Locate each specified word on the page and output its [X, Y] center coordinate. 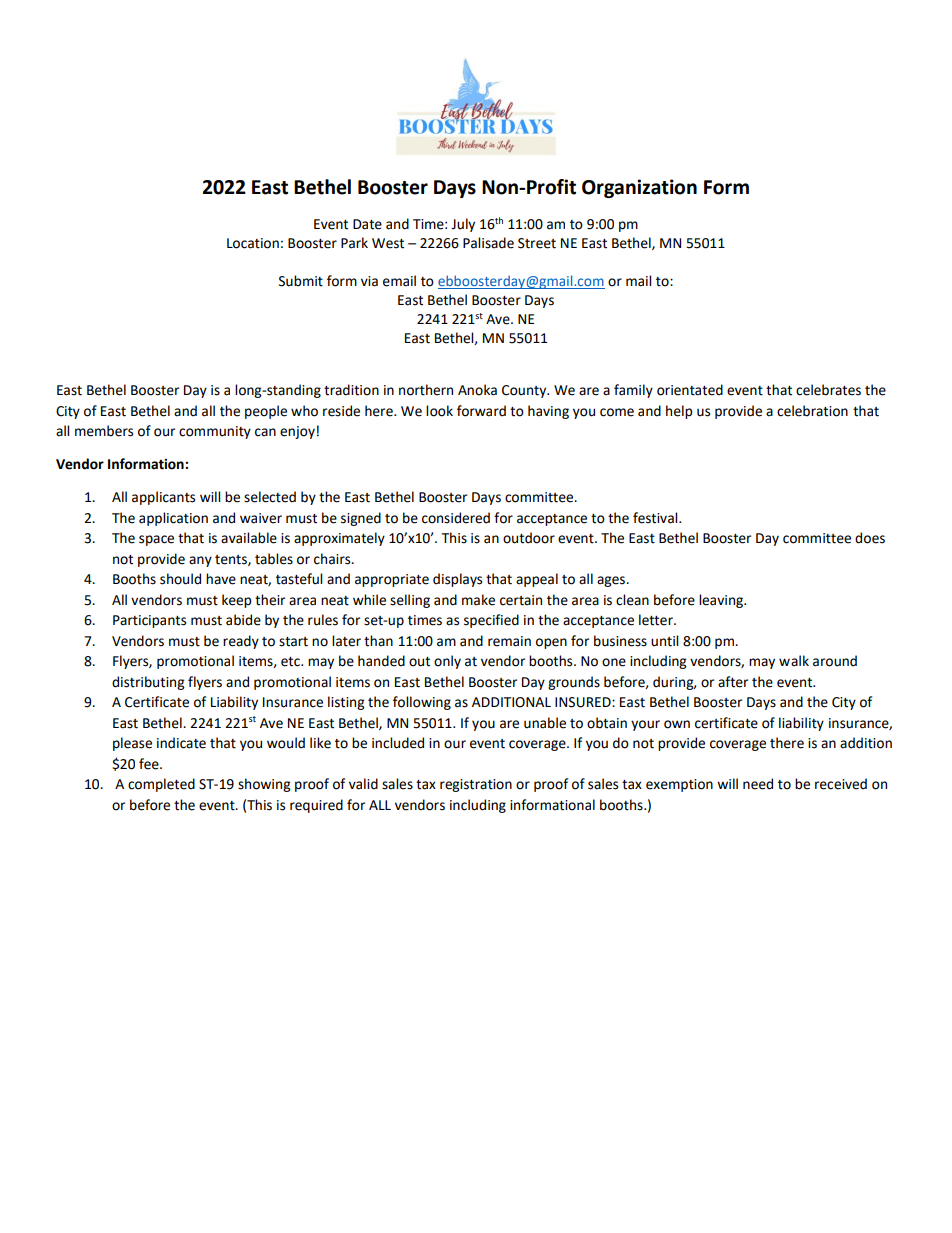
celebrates [828, 390]
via [369, 281]
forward [481, 411]
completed [161, 785]
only [447, 662]
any [200, 561]
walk [794, 661]
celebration [812, 411]
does [870, 538]
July [463, 225]
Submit [301, 281]
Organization [639, 188]
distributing [148, 683]
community [215, 432]
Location [253, 243]
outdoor [529, 538]
